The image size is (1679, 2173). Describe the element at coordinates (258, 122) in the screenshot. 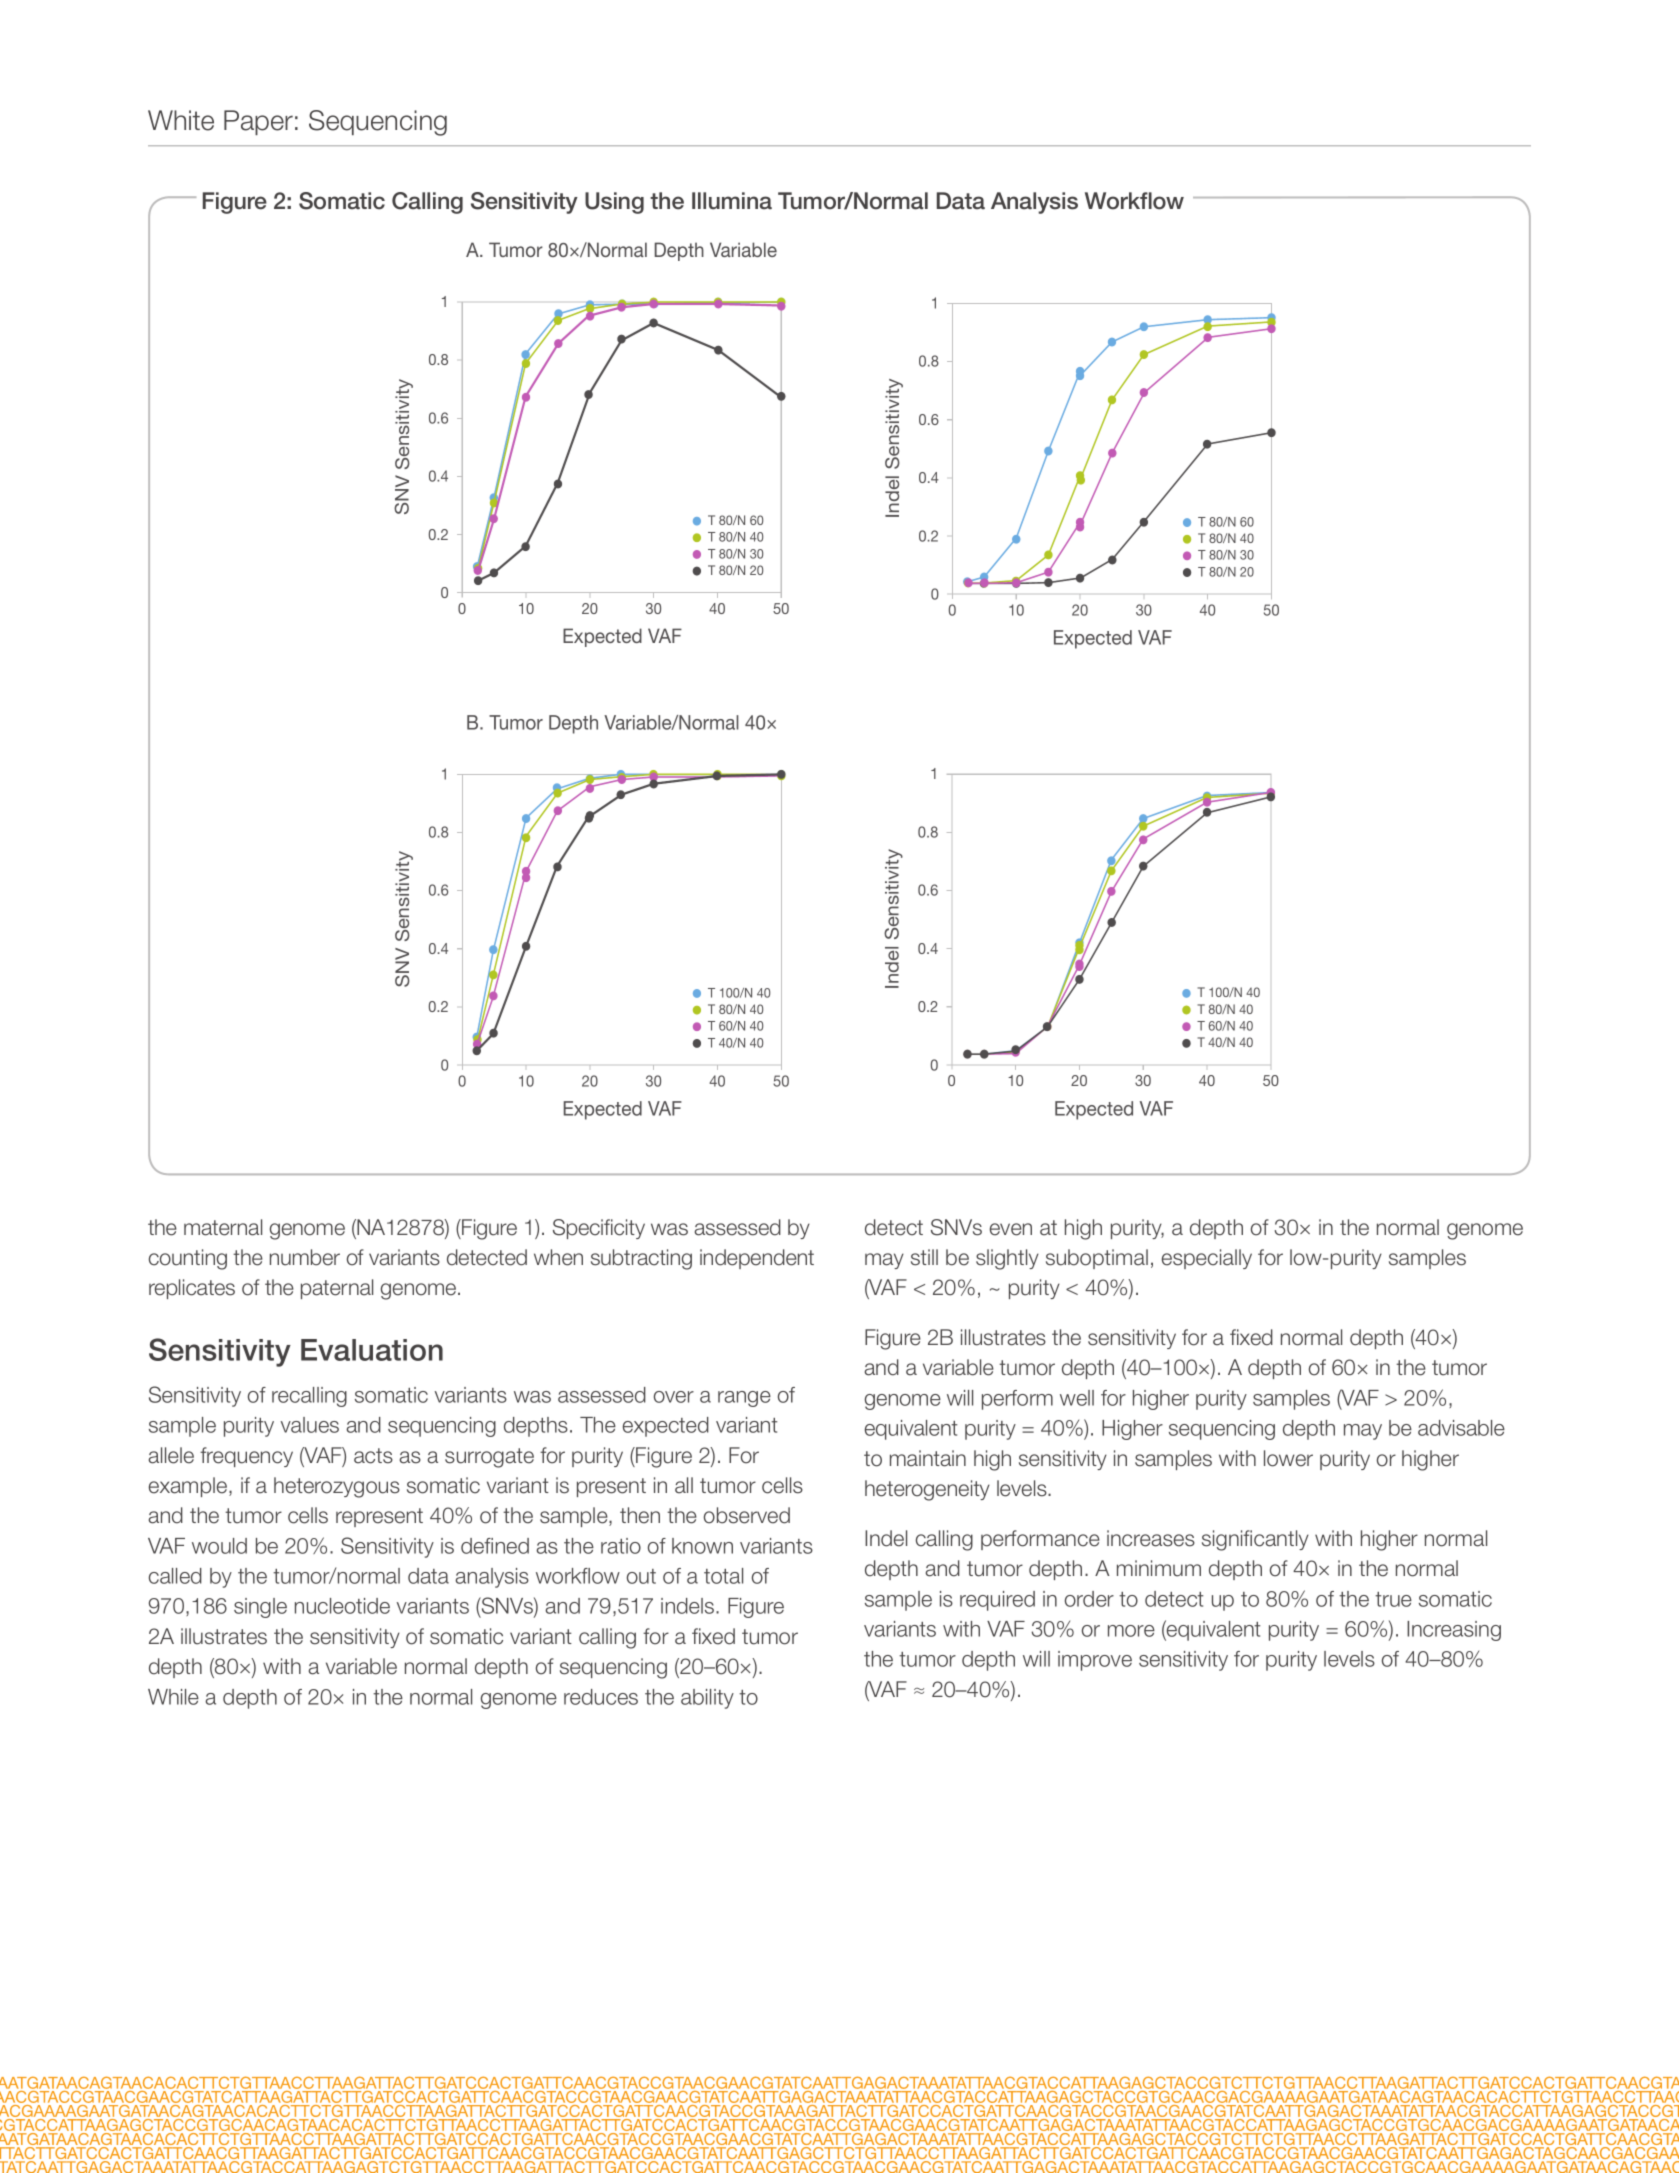

I see `Paper` at that location.
